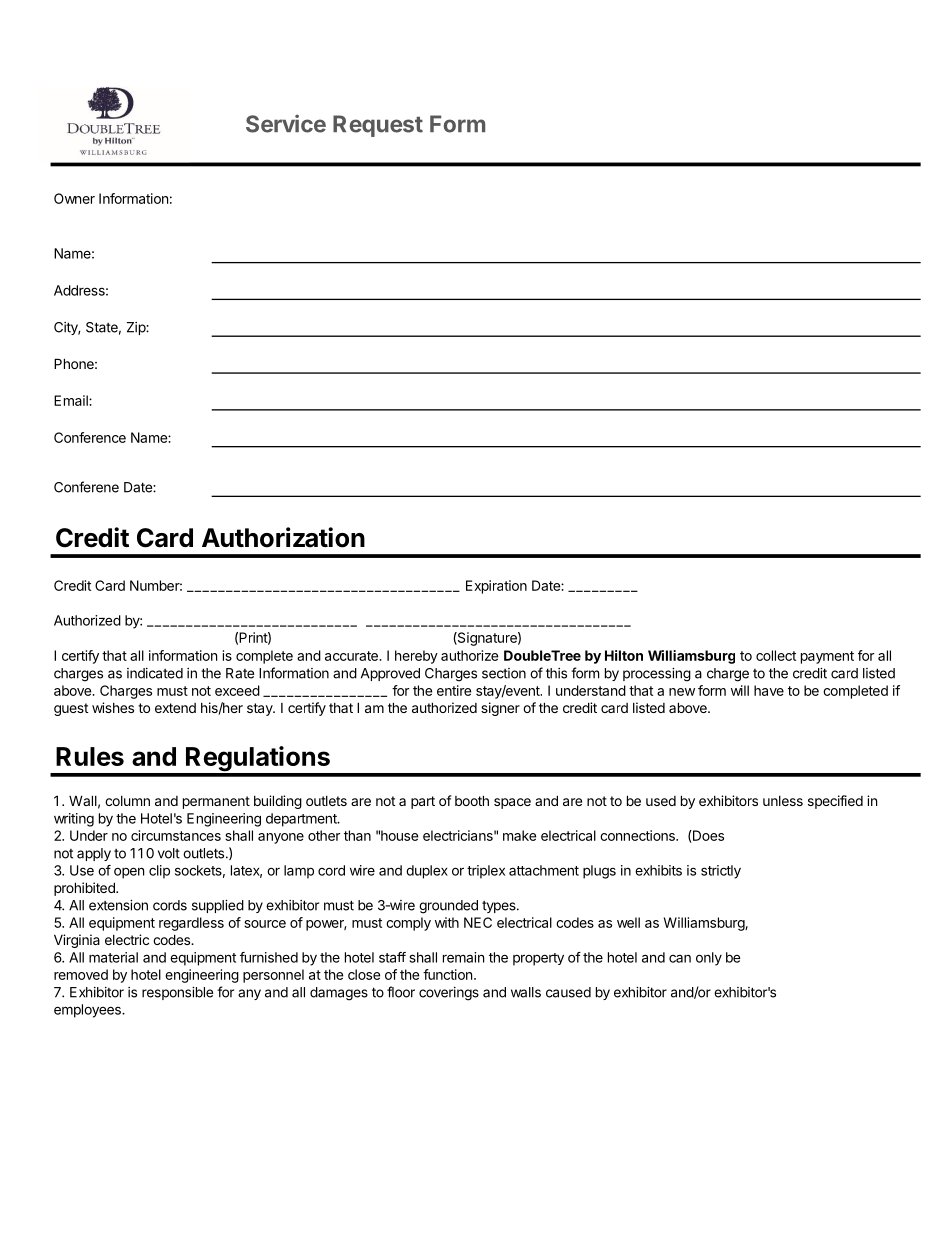 The width and height of the page is (952, 1233). Describe the element at coordinates (709, 959) in the page. I see `only` at that location.
